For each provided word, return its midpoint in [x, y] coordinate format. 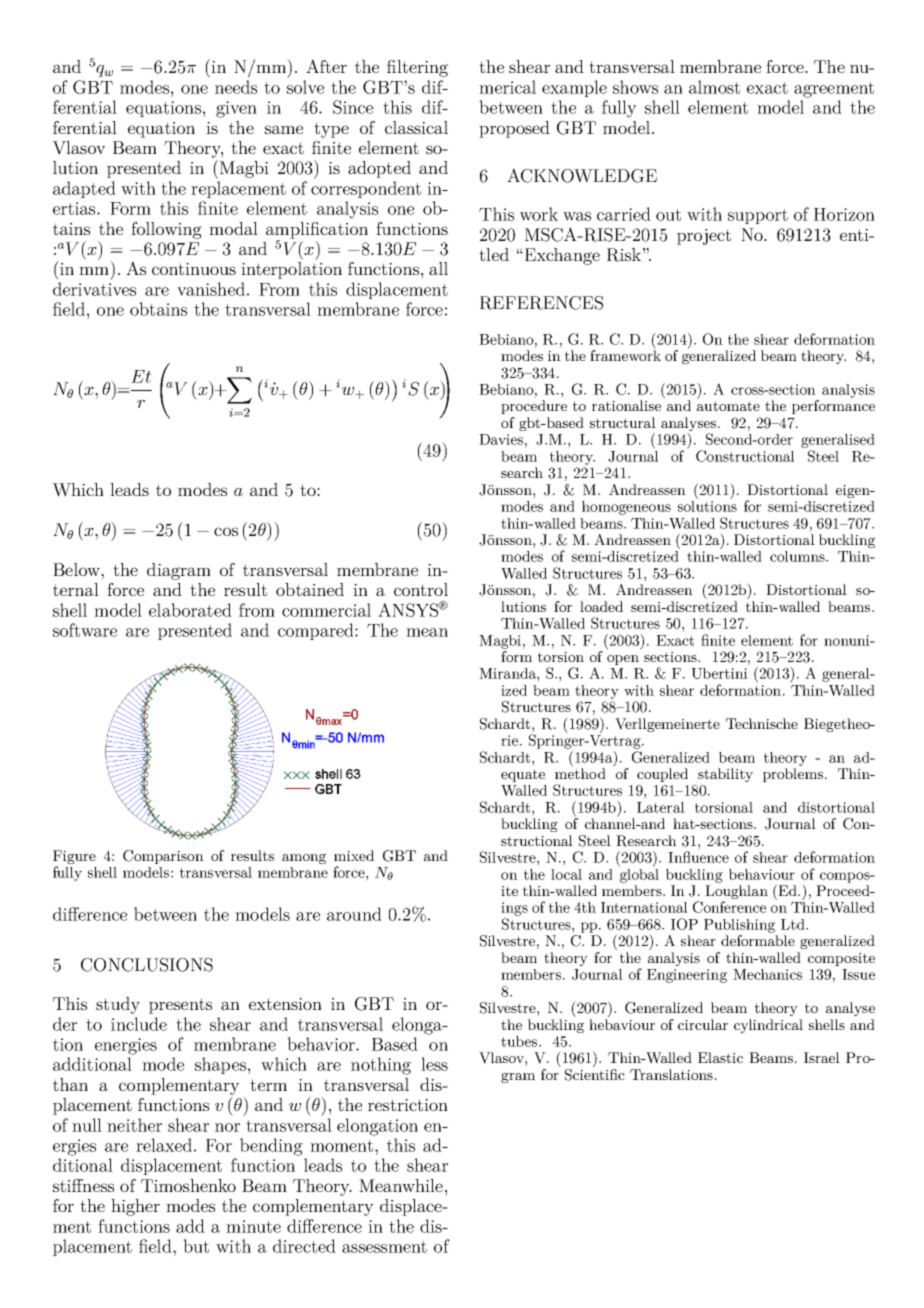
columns [798, 556]
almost [714, 87]
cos [226, 531]
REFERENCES [541, 303]
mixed [354, 855]
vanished [211, 289]
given [236, 109]
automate [728, 406]
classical [416, 127]
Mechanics [767, 974]
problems [794, 775]
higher [135, 1207]
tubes [520, 1041]
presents [180, 1006]
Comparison [163, 857]
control [421, 589]
